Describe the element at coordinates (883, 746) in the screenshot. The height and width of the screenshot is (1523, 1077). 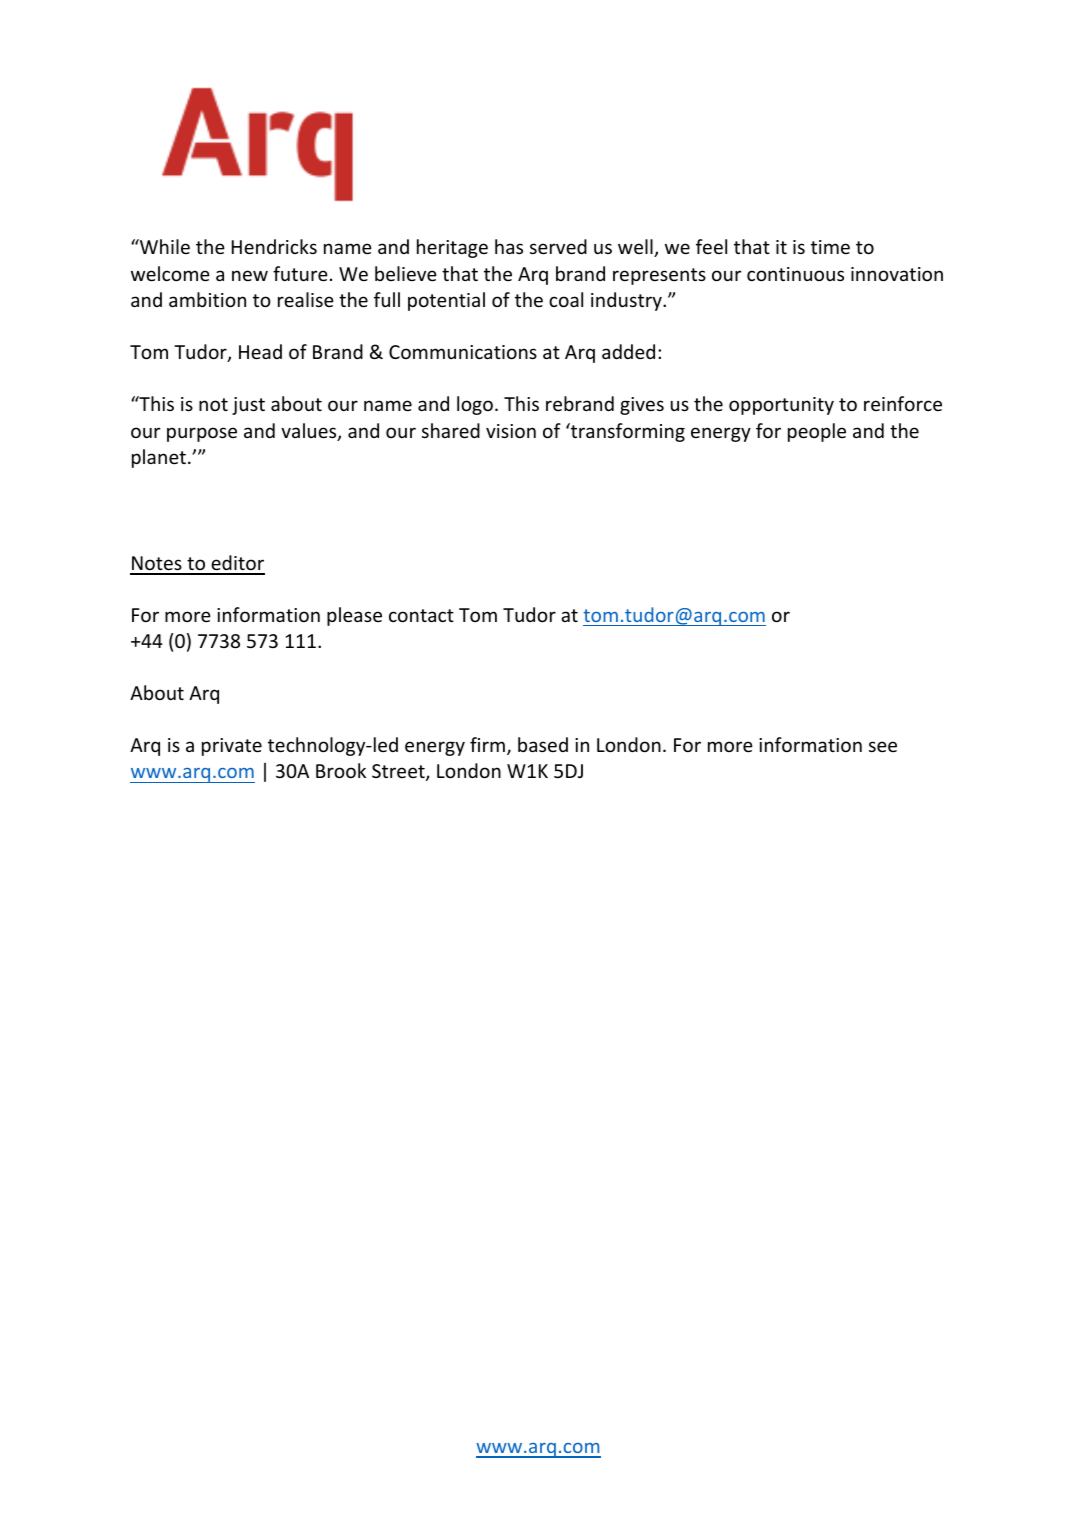
I see `see` at that location.
